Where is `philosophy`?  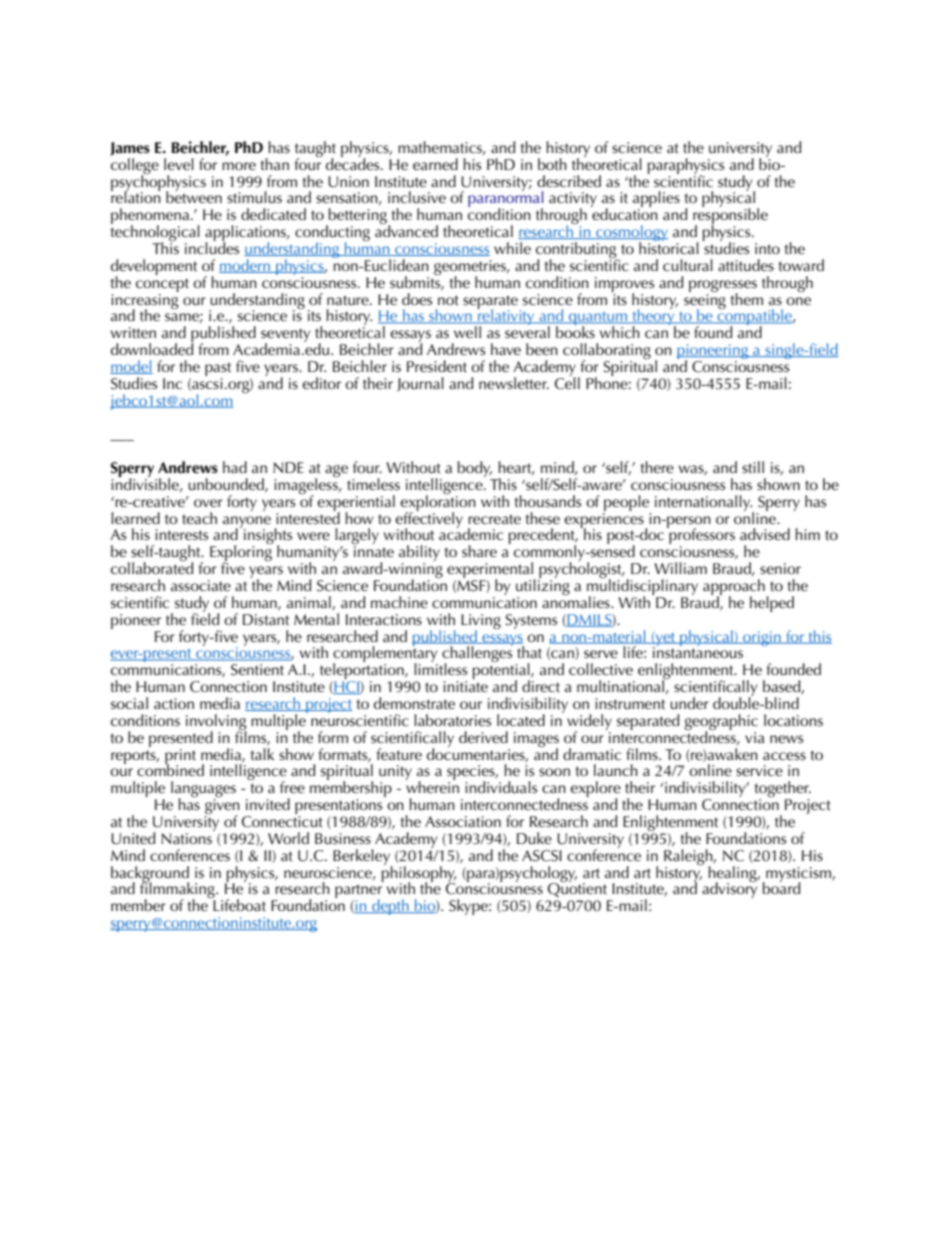 philosophy is located at coordinates (419, 873).
